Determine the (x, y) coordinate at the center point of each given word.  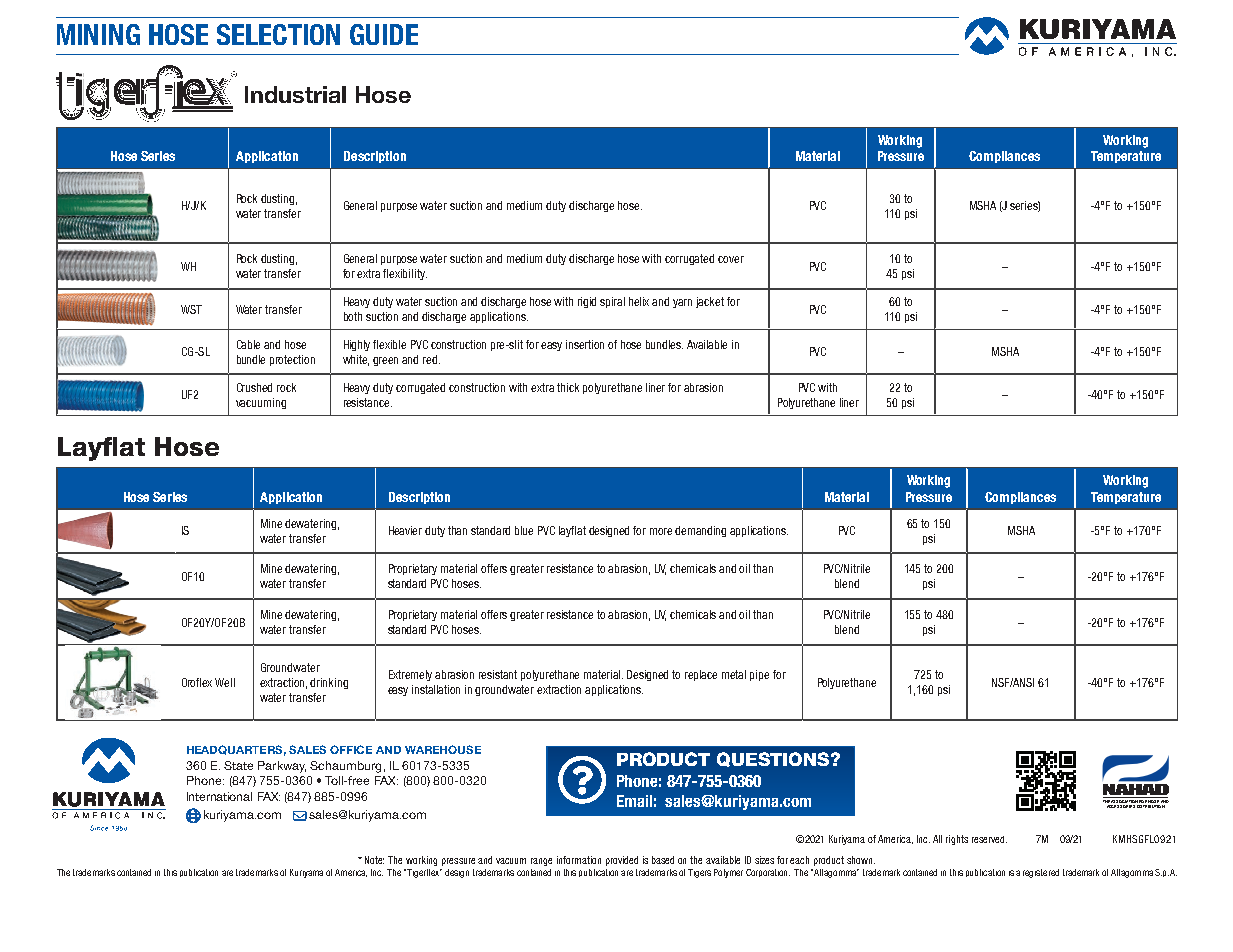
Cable (248, 344)
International (219, 796)
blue (524, 530)
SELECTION (278, 34)
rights (957, 840)
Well (225, 682)
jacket (710, 302)
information (579, 860)
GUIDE (384, 34)
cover (731, 259)
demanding (700, 531)
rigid (587, 302)
